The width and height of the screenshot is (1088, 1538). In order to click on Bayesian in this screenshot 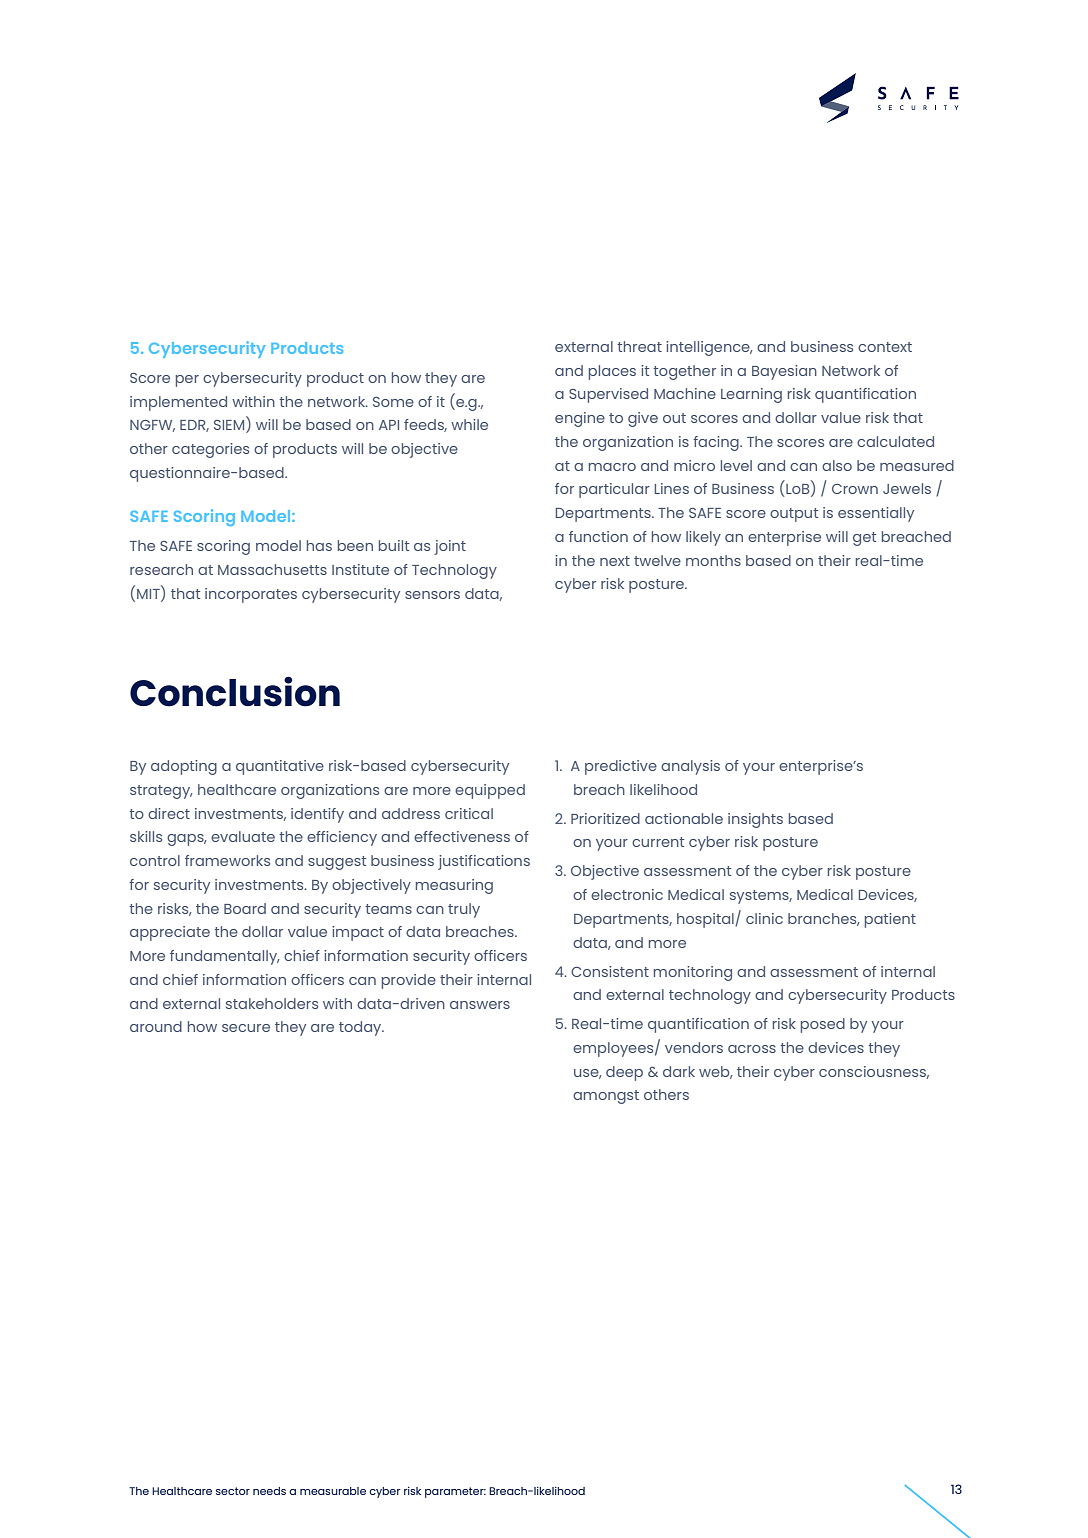, I will do `click(784, 372)`.
